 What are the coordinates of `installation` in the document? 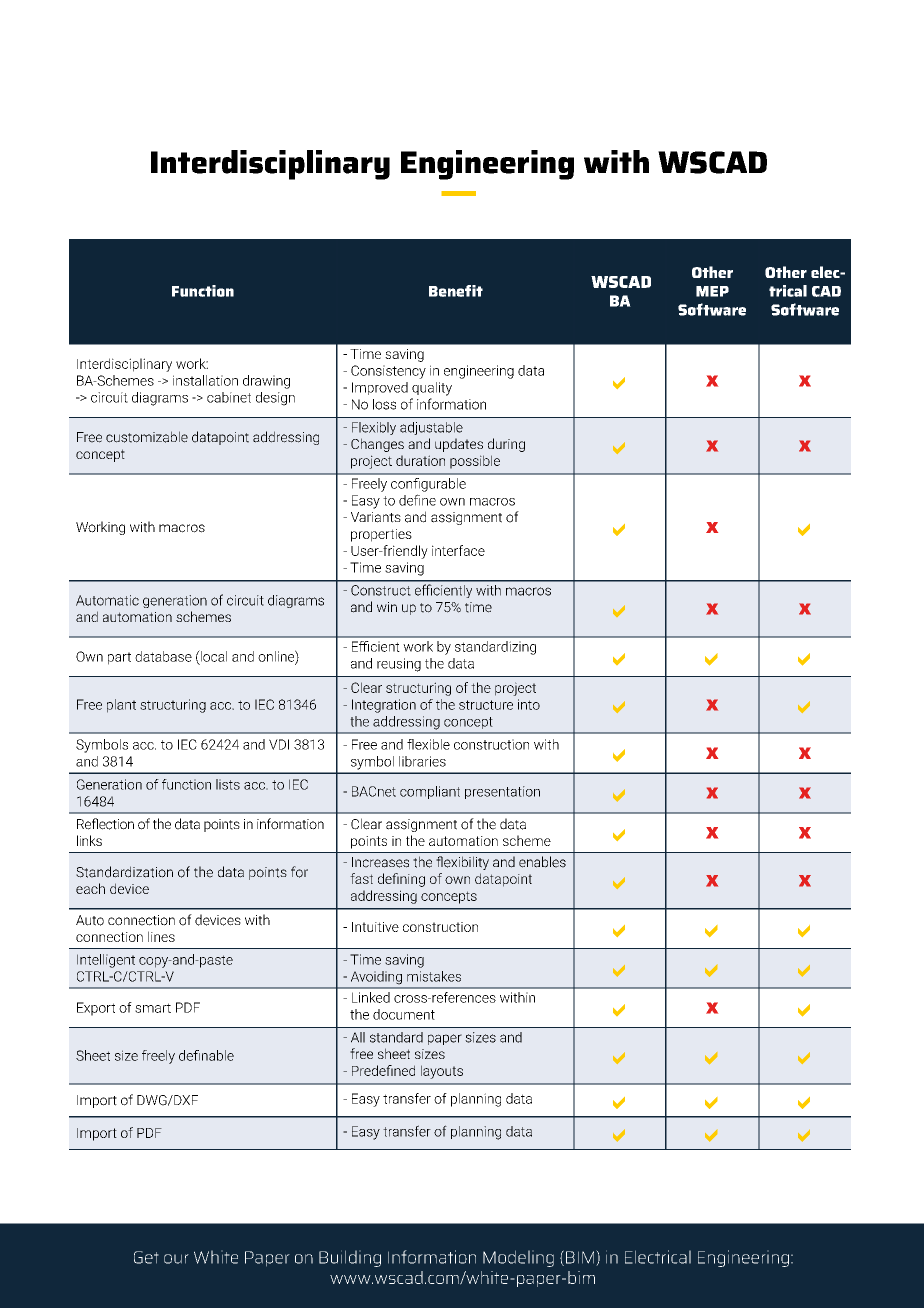 It's located at (205, 380).
